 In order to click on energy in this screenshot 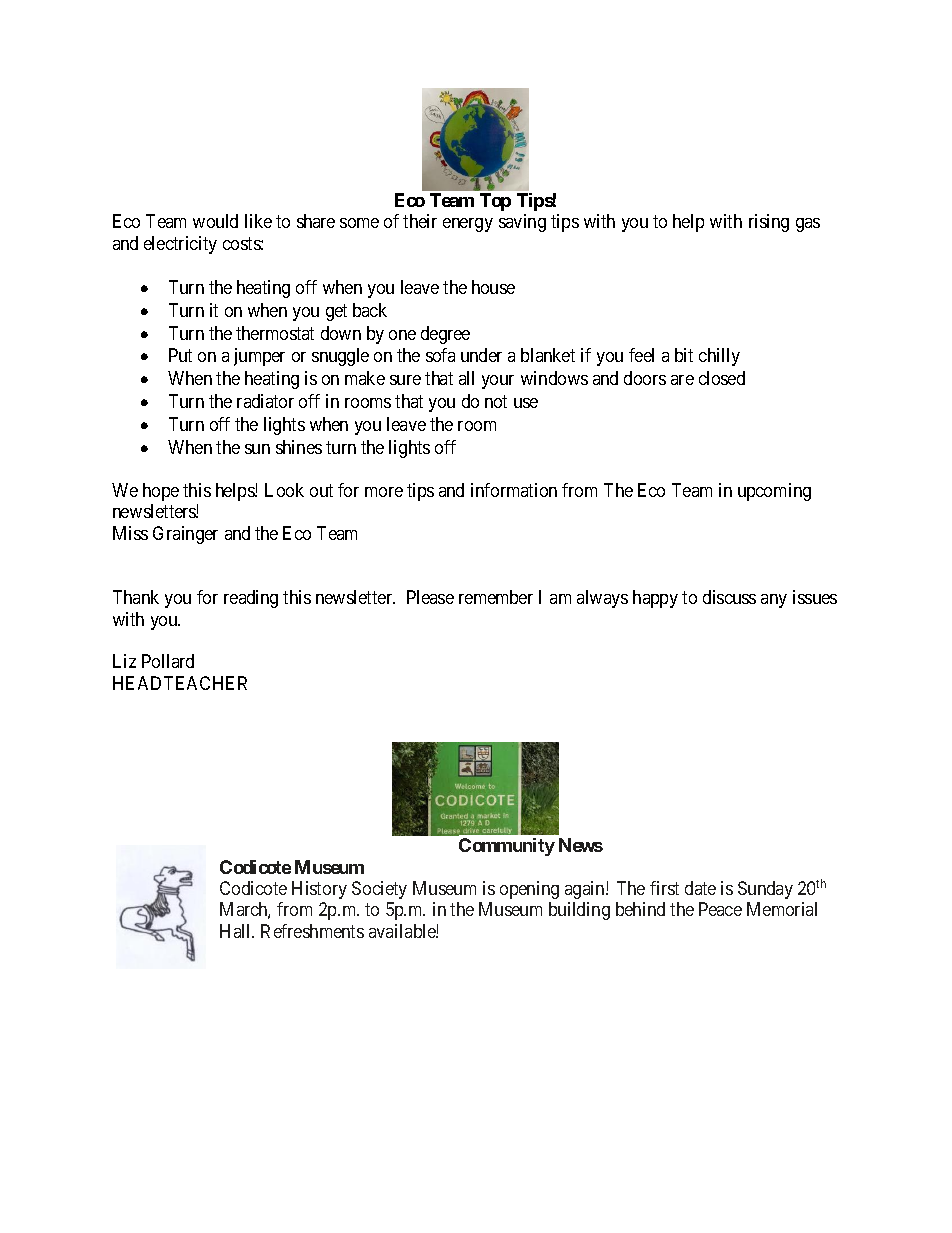, I will do `click(468, 225)`.
